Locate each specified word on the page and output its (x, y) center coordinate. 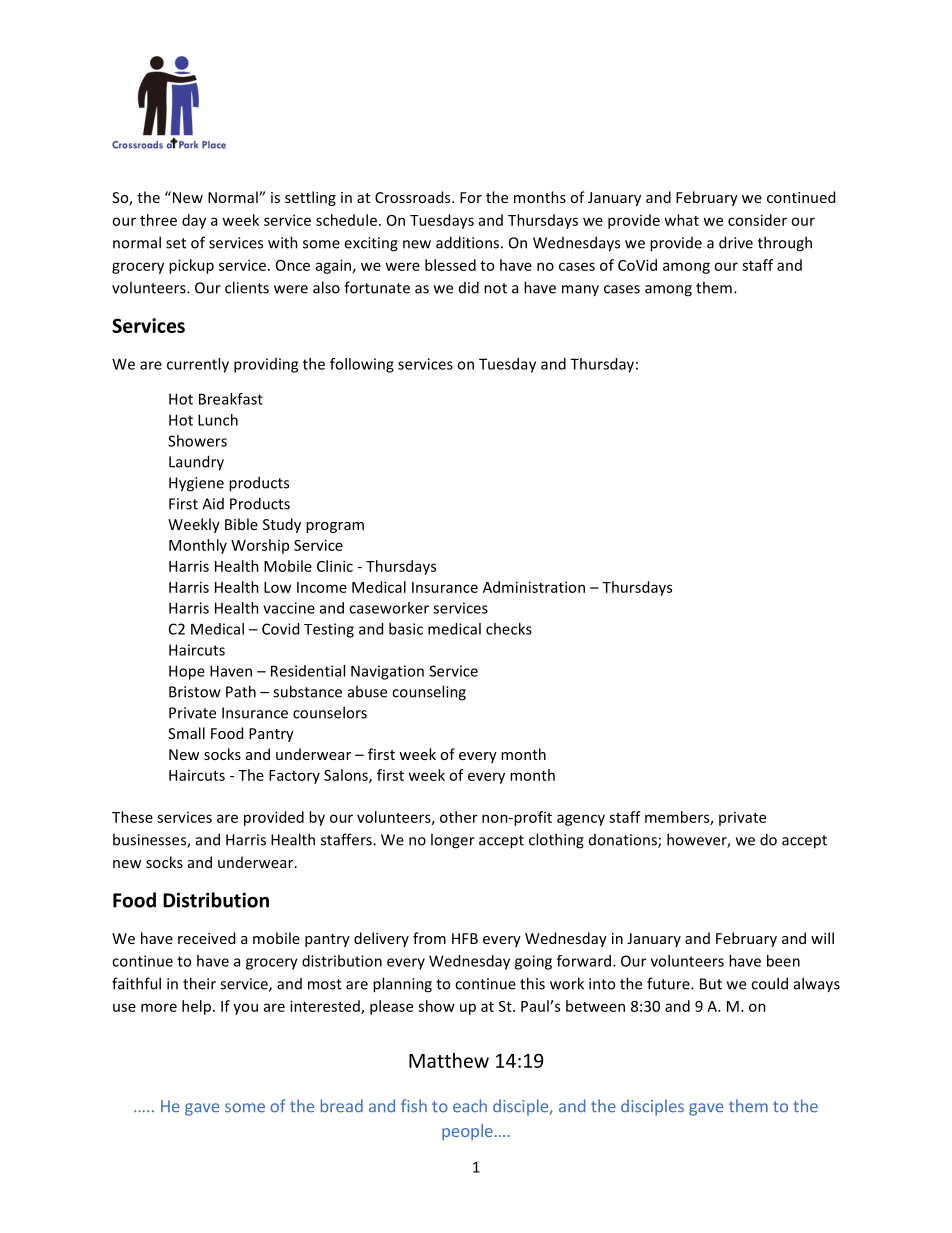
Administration (534, 587)
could (769, 983)
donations (624, 841)
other (459, 817)
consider (757, 220)
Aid (213, 504)
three (158, 220)
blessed (450, 265)
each (470, 1106)
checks (509, 629)
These (132, 817)
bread (342, 1106)
